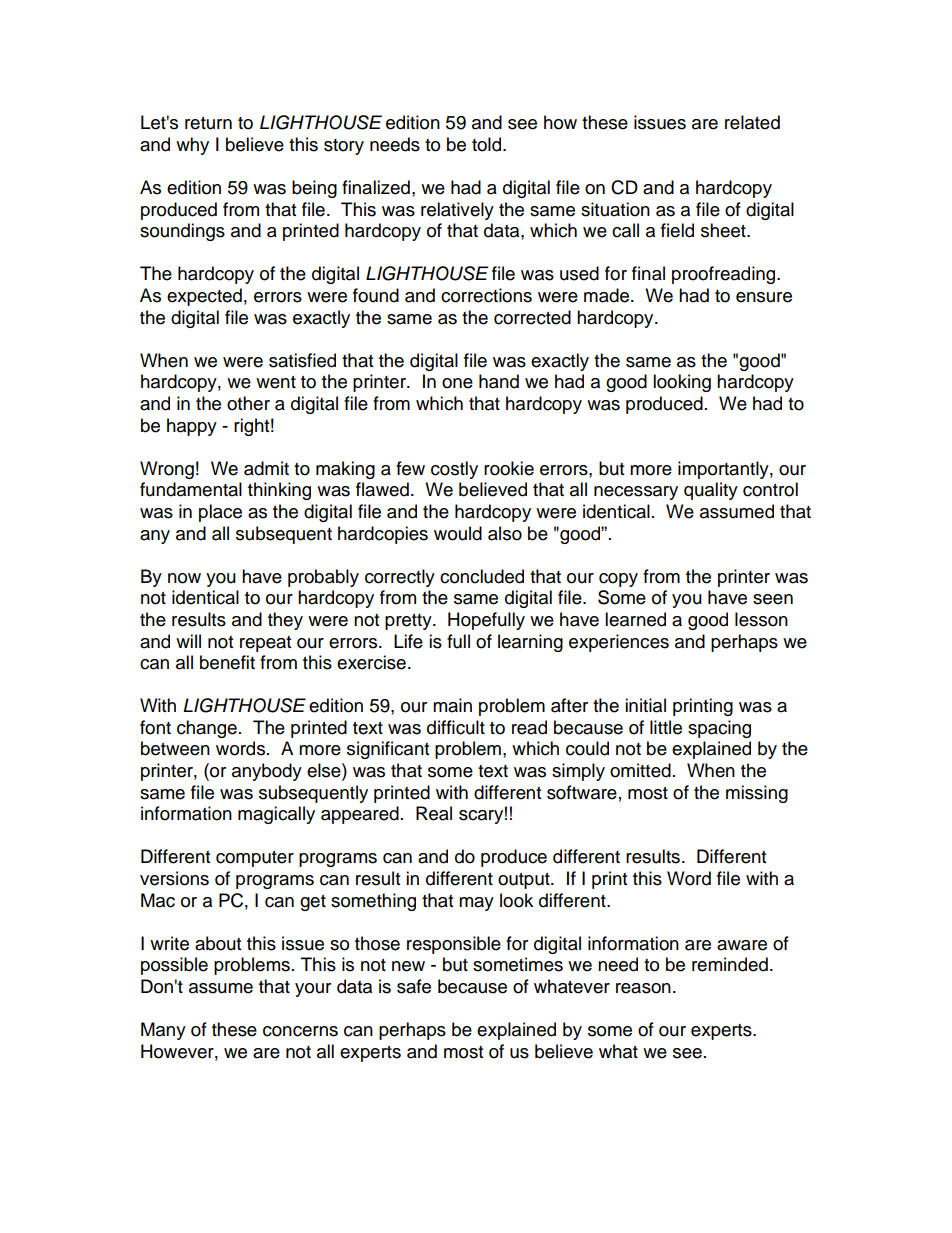  Describe the element at coordinates (434, 813) in the screenshot. I see `Real` at that location.
